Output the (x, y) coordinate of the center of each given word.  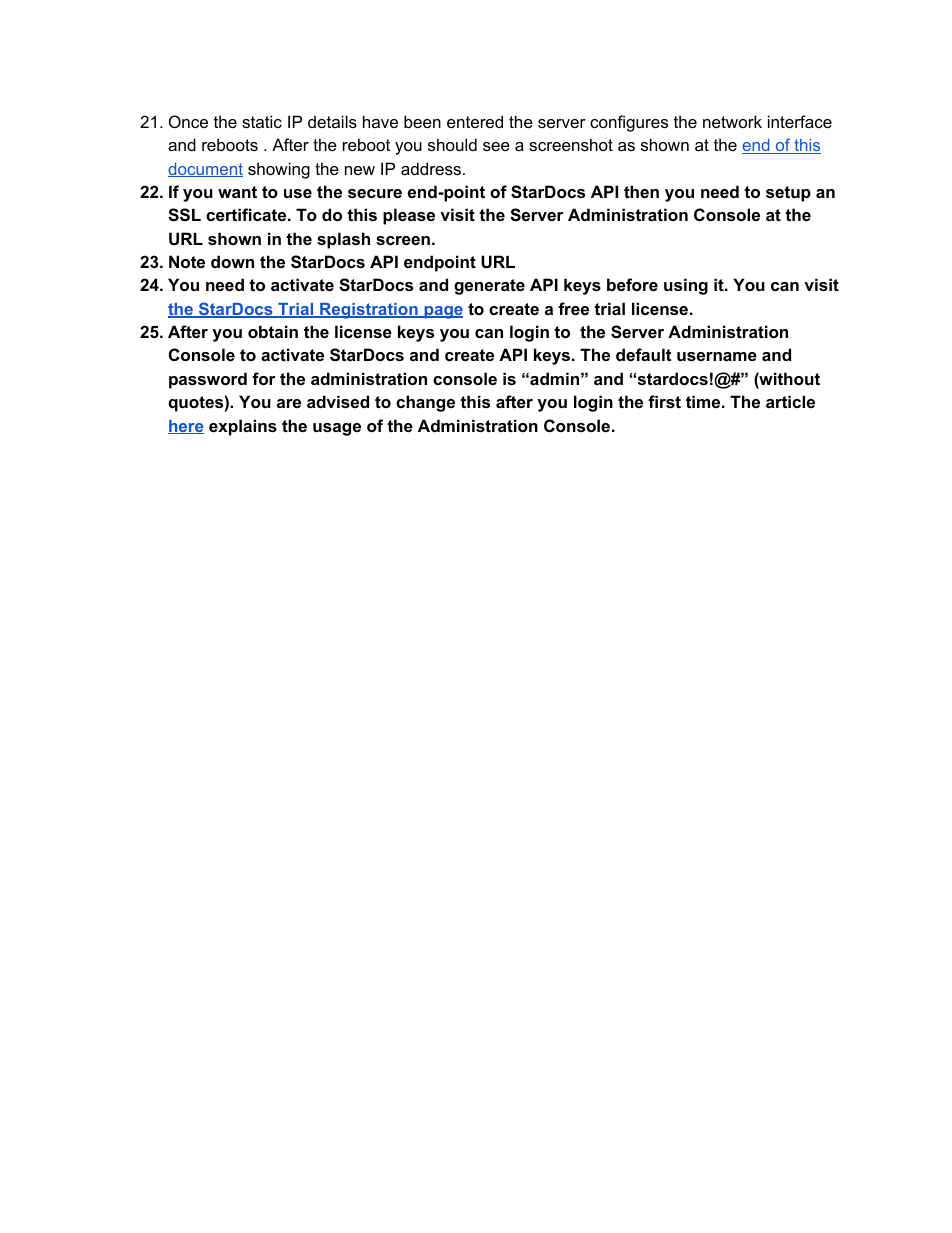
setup (788, 194)
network (732, 121)
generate (489, 287)
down (232, 261)
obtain (273, 331)
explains (243, 427)
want (237, 192)
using (686, 286)
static (262, 121)
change (425, 403)
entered (475, 121)
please (409, 216)
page (442, 312)
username (717, 356)
